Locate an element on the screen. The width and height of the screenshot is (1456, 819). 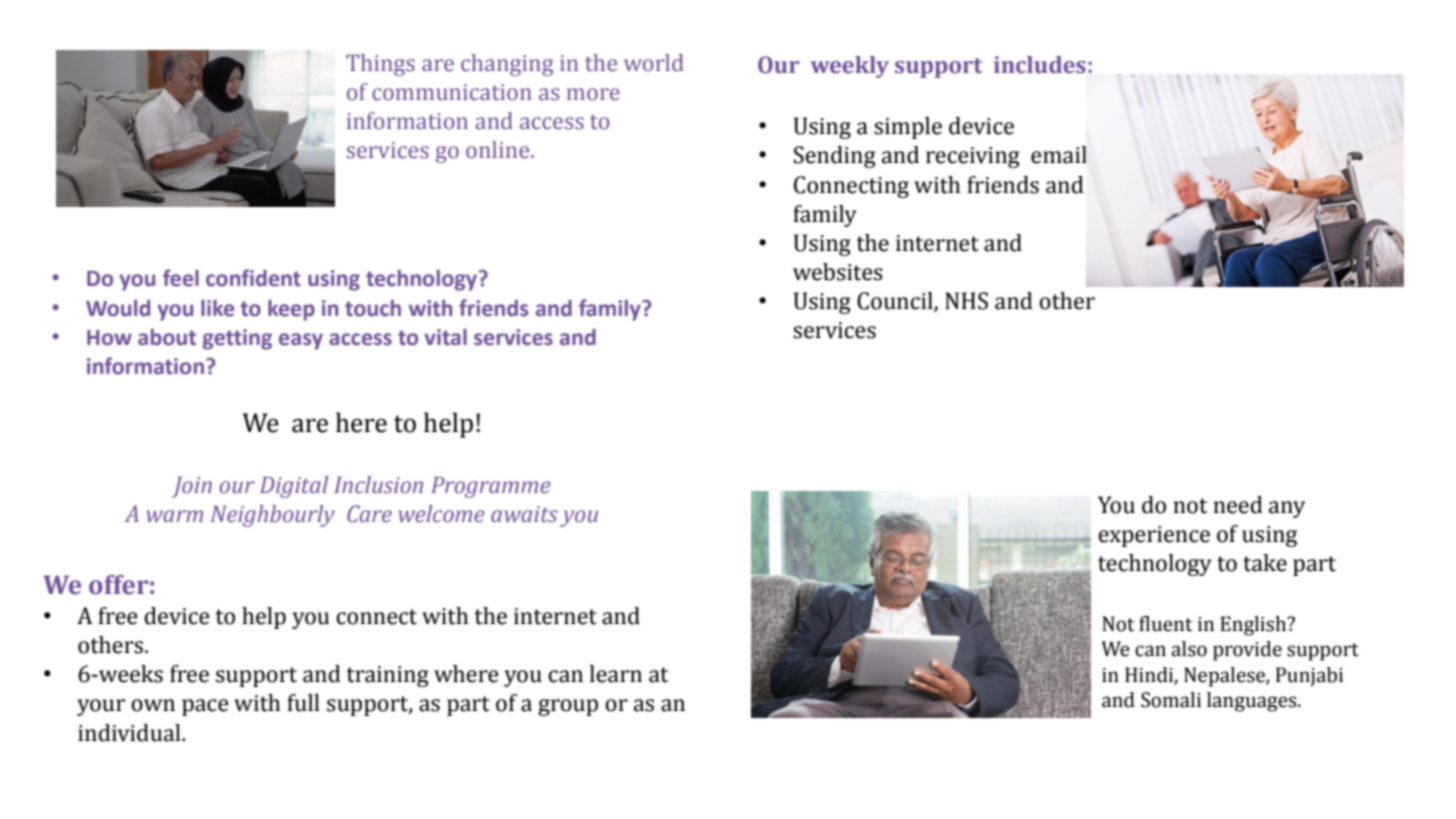
need is located at coordinates (1238, 505).
